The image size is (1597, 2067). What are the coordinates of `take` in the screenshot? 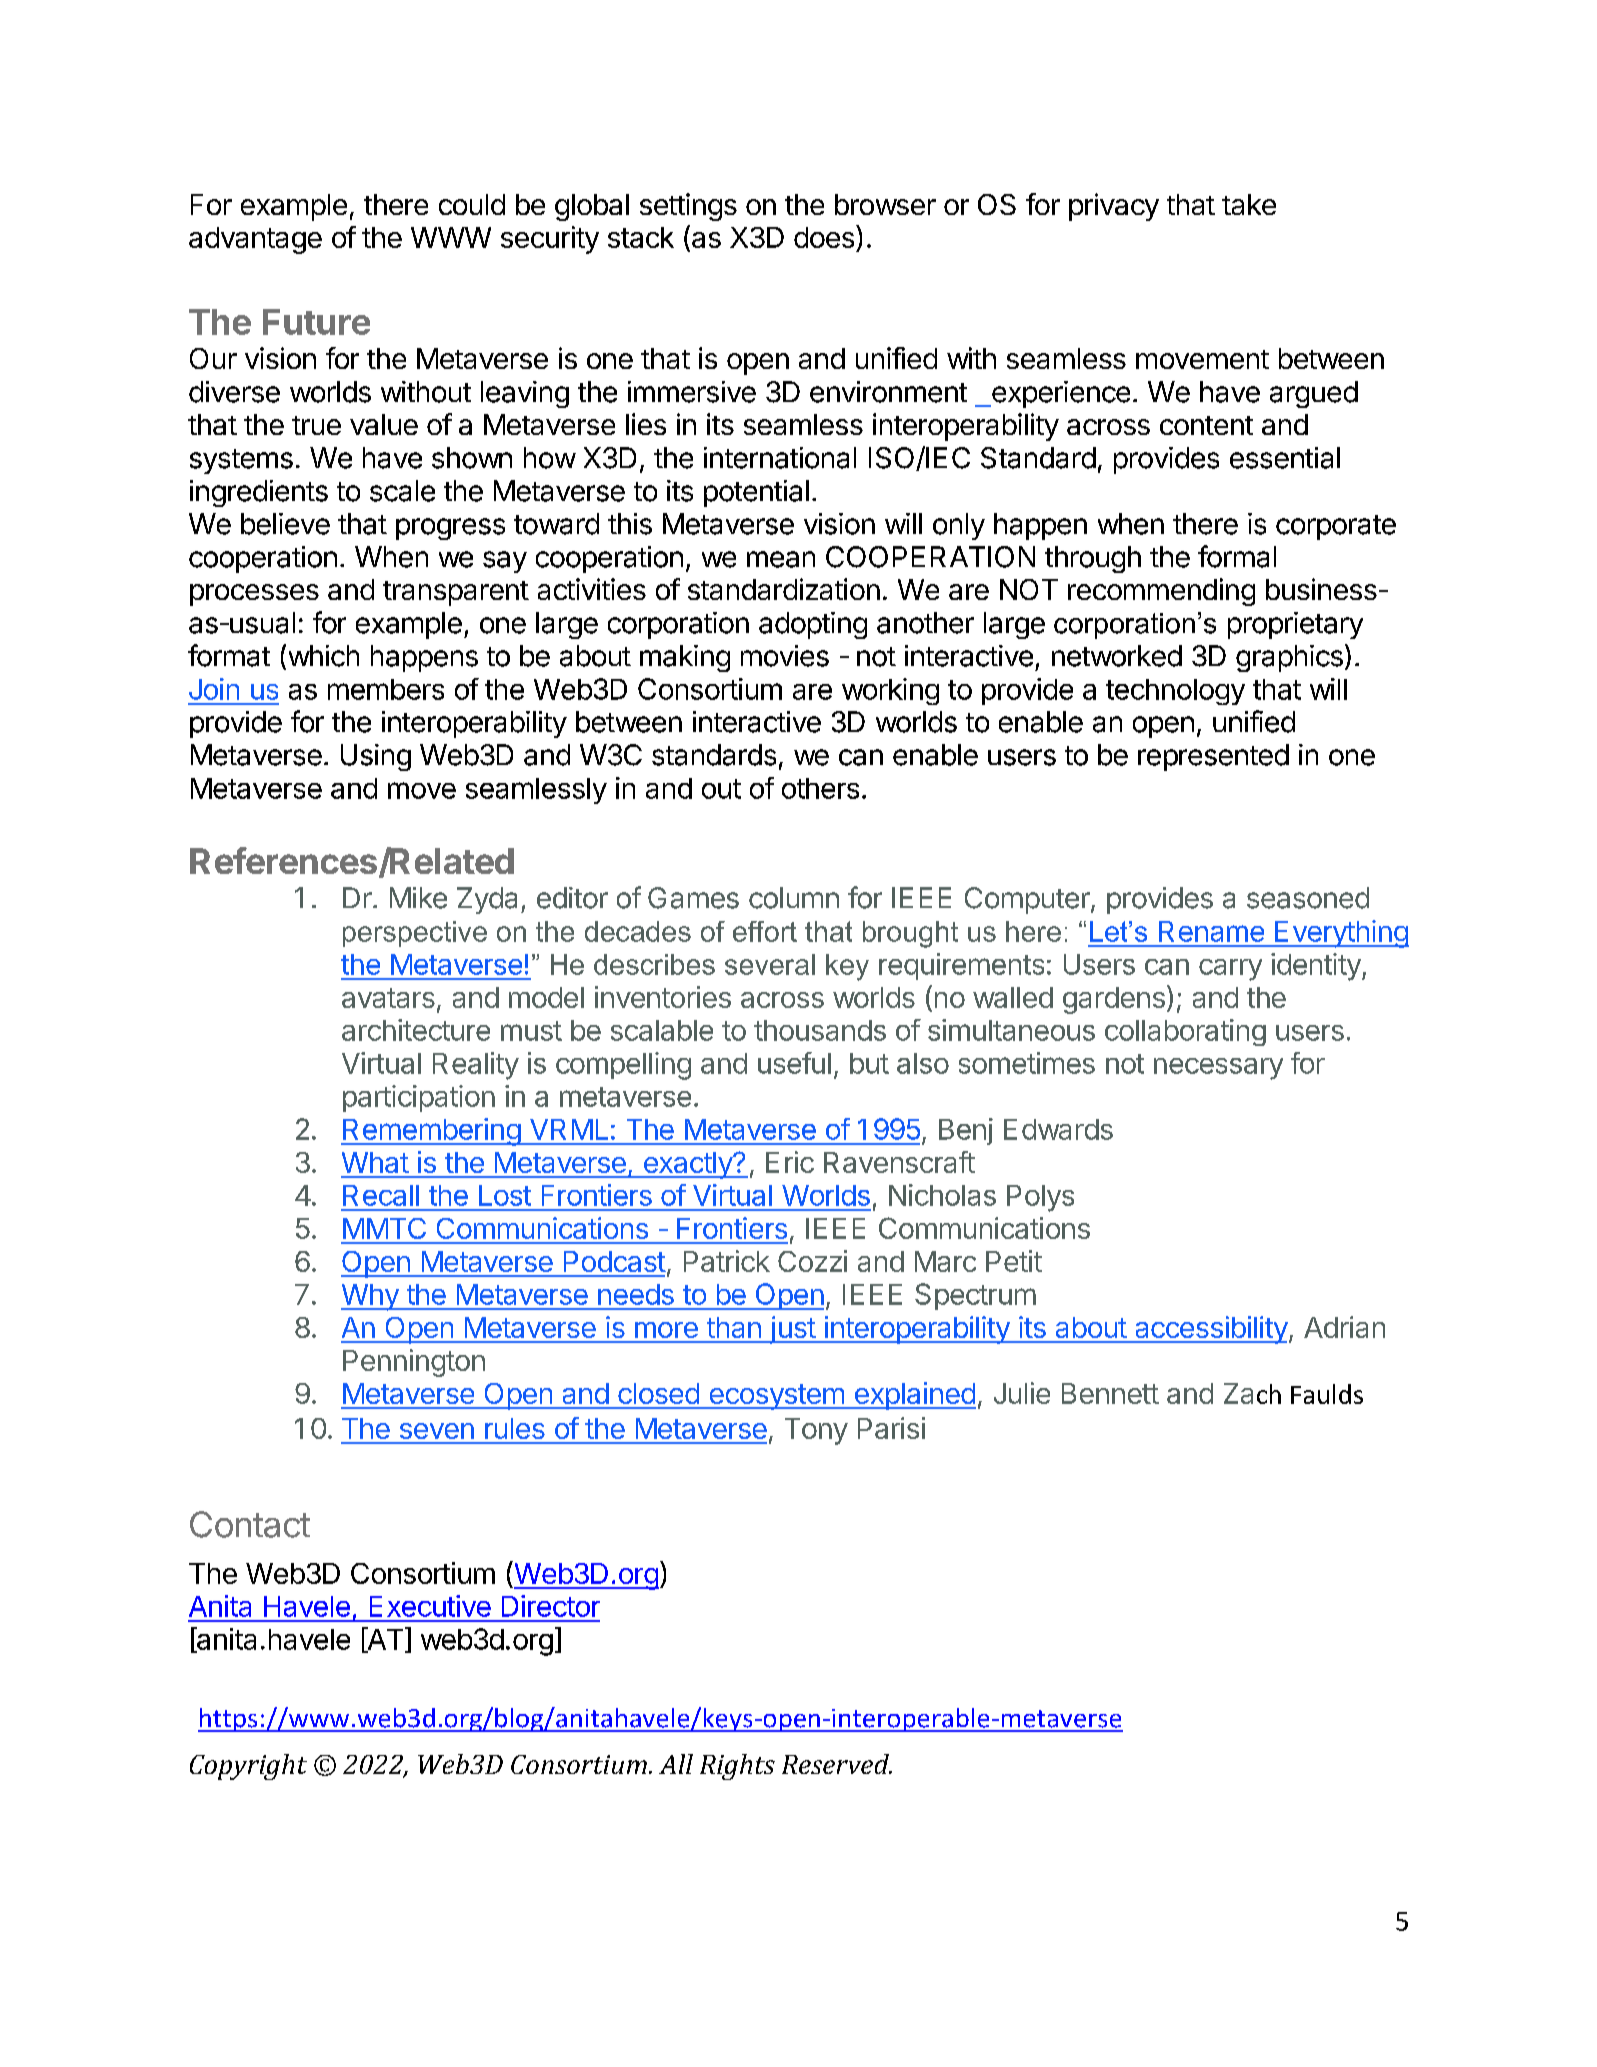 It's located at (1249, 204).
